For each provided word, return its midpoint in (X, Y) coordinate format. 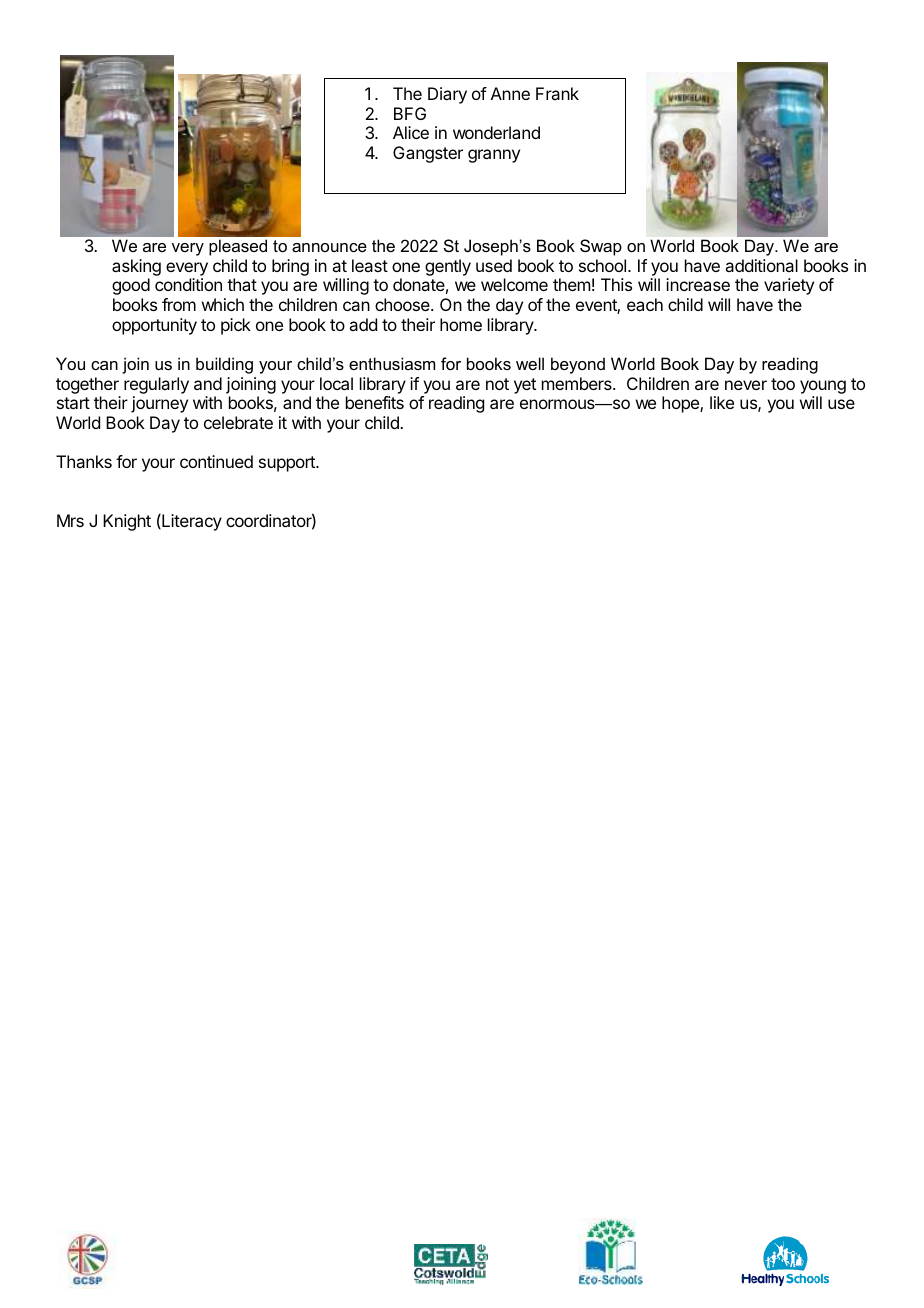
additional (761, 265)
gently (448, 267)
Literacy (191, 522)
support (288, 464)
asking (136, 267)
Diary (447, 95)
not (497, 384)
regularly (156, 385)
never (746, 385)
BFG (410, 113)
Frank (557, 93)
